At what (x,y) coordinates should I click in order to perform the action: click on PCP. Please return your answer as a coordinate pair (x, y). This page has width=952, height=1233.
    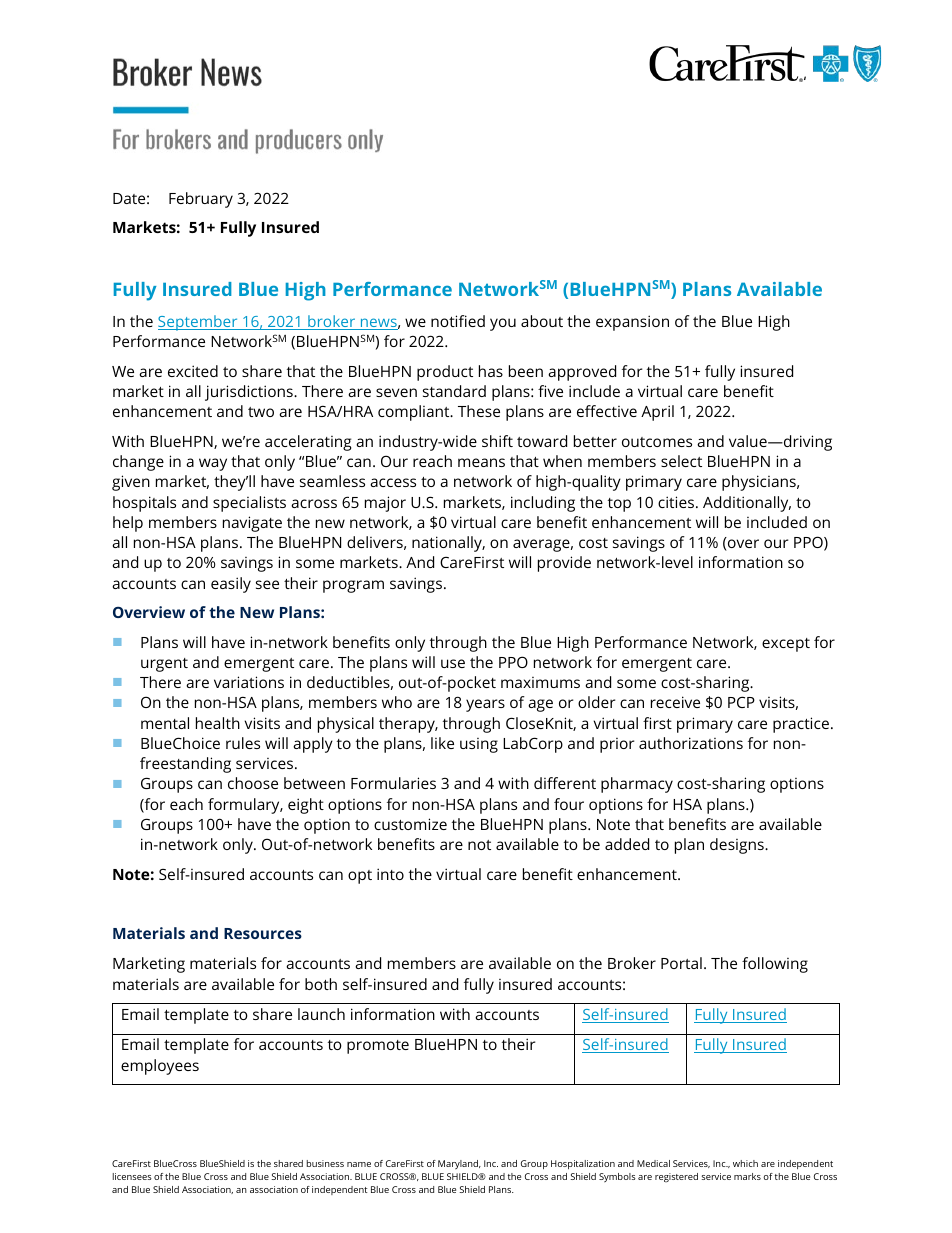
    Looking at the image, I should click on (741, 702).
